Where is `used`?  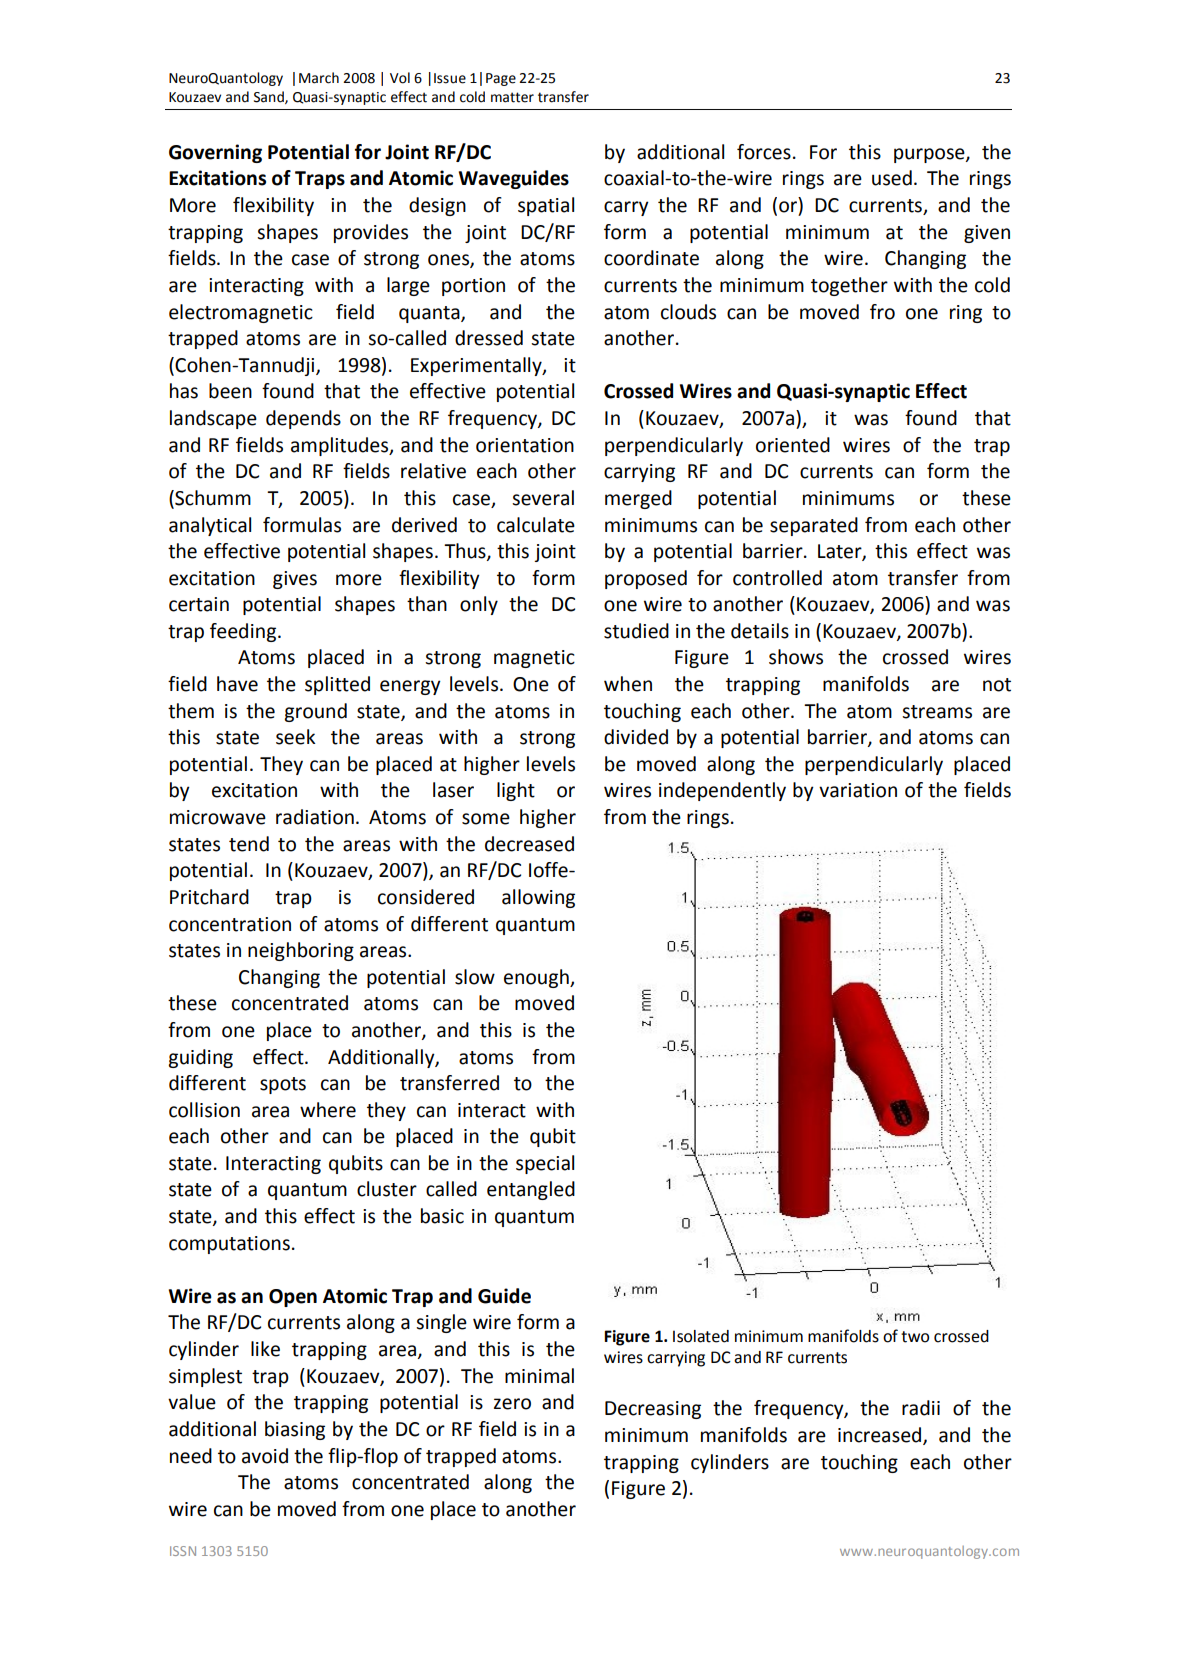 used is located at coordinates (892, 178).
